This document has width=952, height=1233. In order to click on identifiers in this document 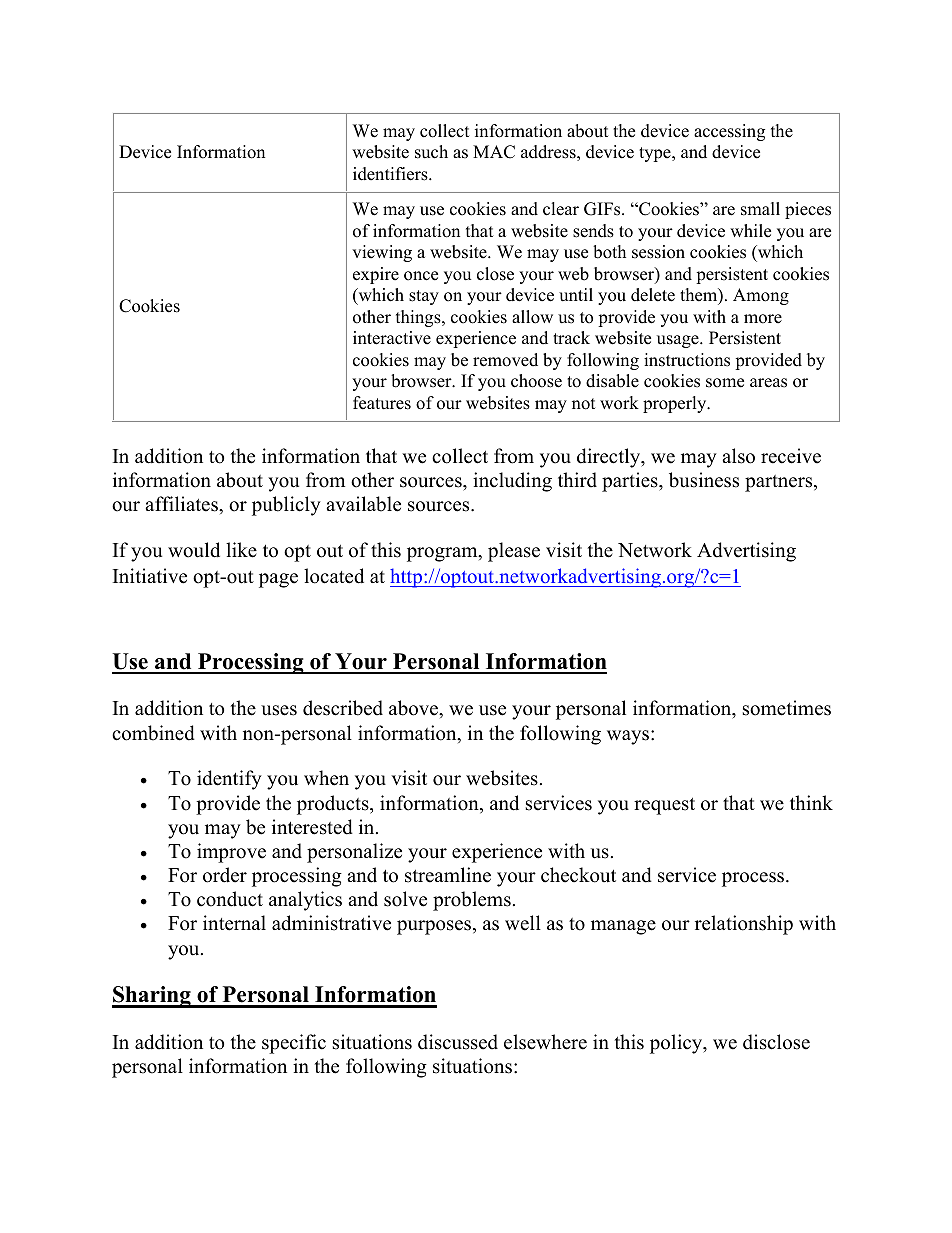, I will do `click(391, 174)`.
